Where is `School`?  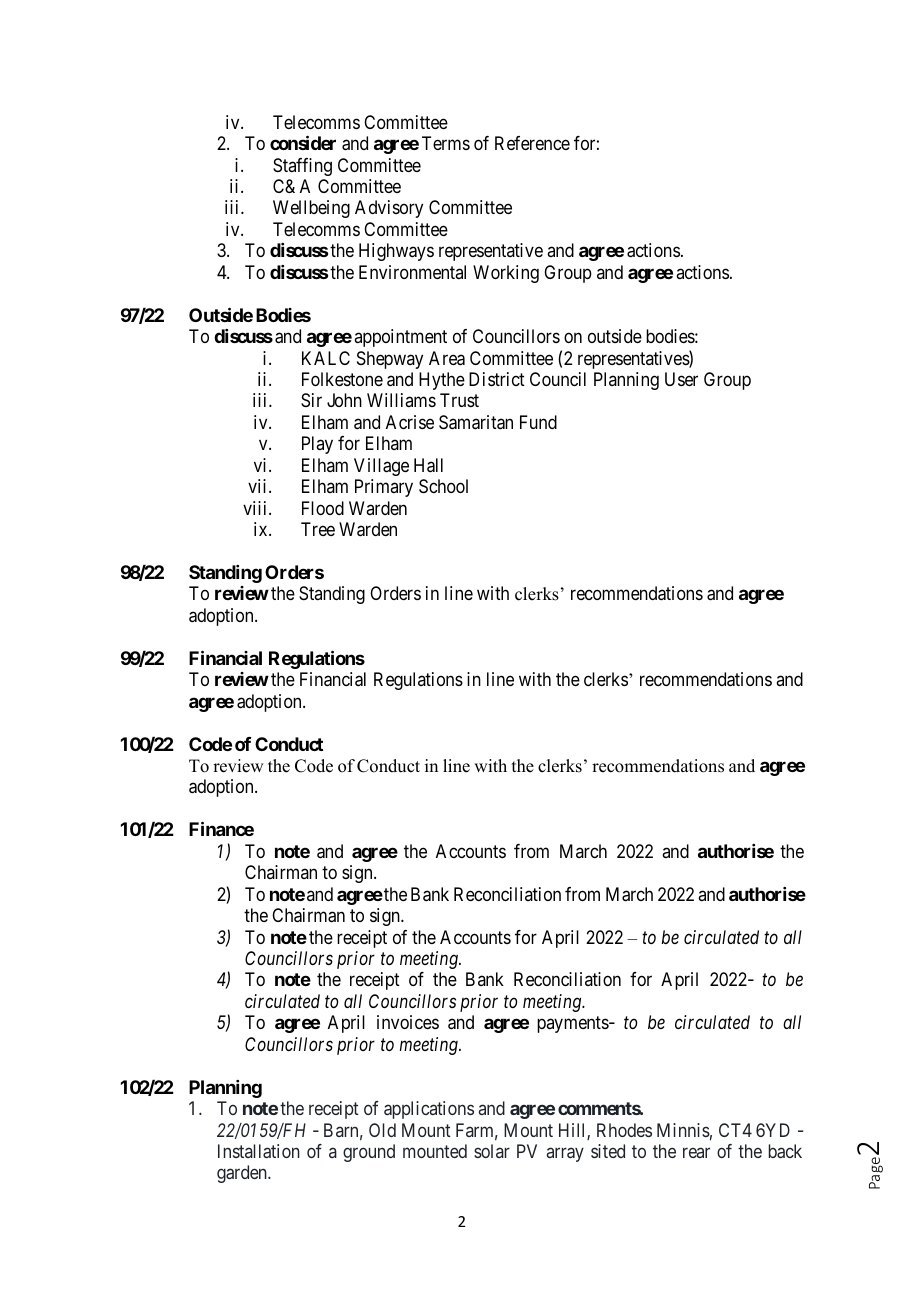
School is located at coordinates (443, 486).
